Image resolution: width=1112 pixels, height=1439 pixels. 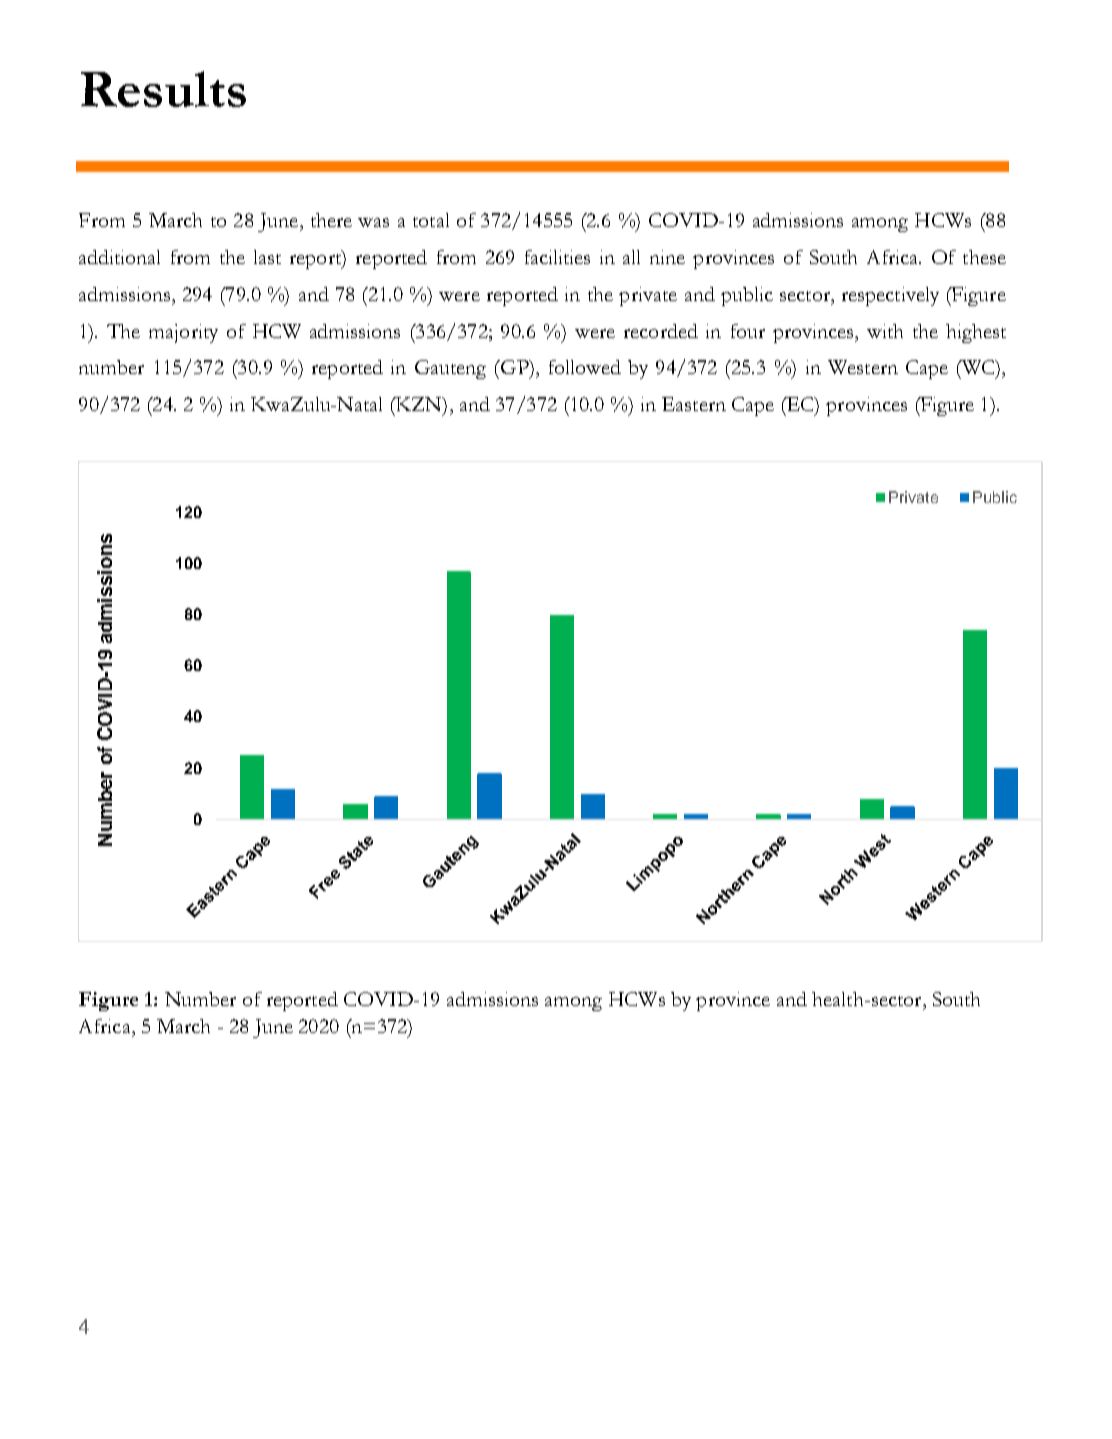 What do you see at coordinates (984, 257) in the image?
I see `these` at bounding box center [984, 257].
